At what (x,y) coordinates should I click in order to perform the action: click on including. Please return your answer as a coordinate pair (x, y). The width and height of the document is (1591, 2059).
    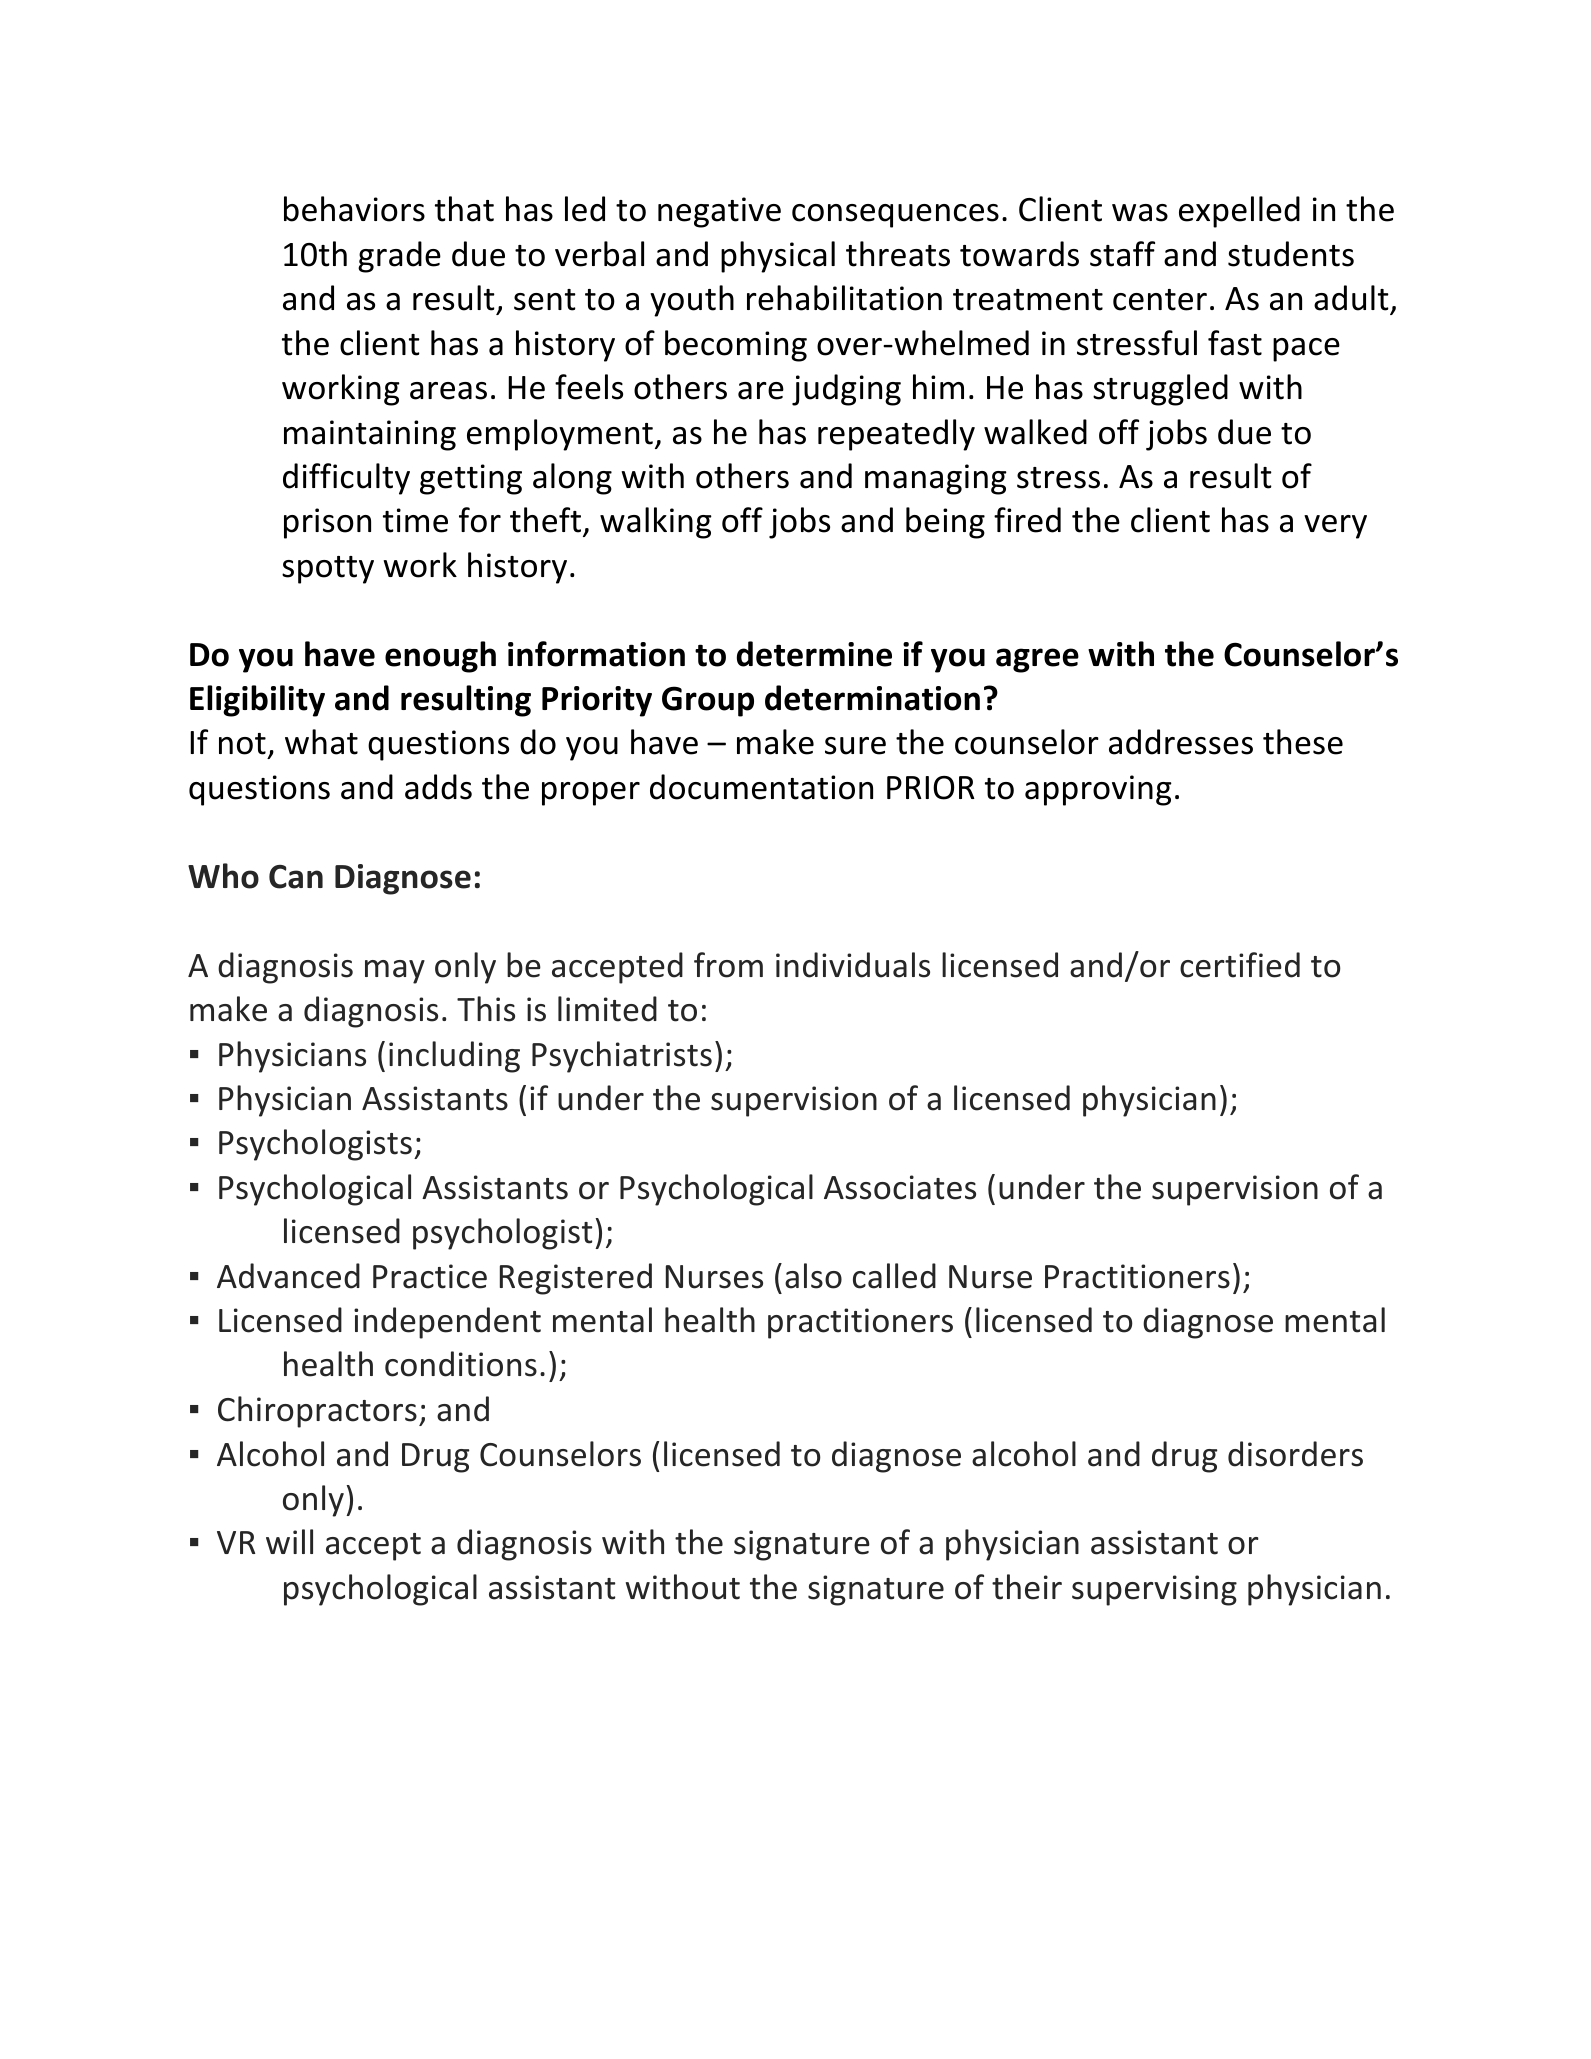
    Looking at the image, I should click on (454, 1057).
